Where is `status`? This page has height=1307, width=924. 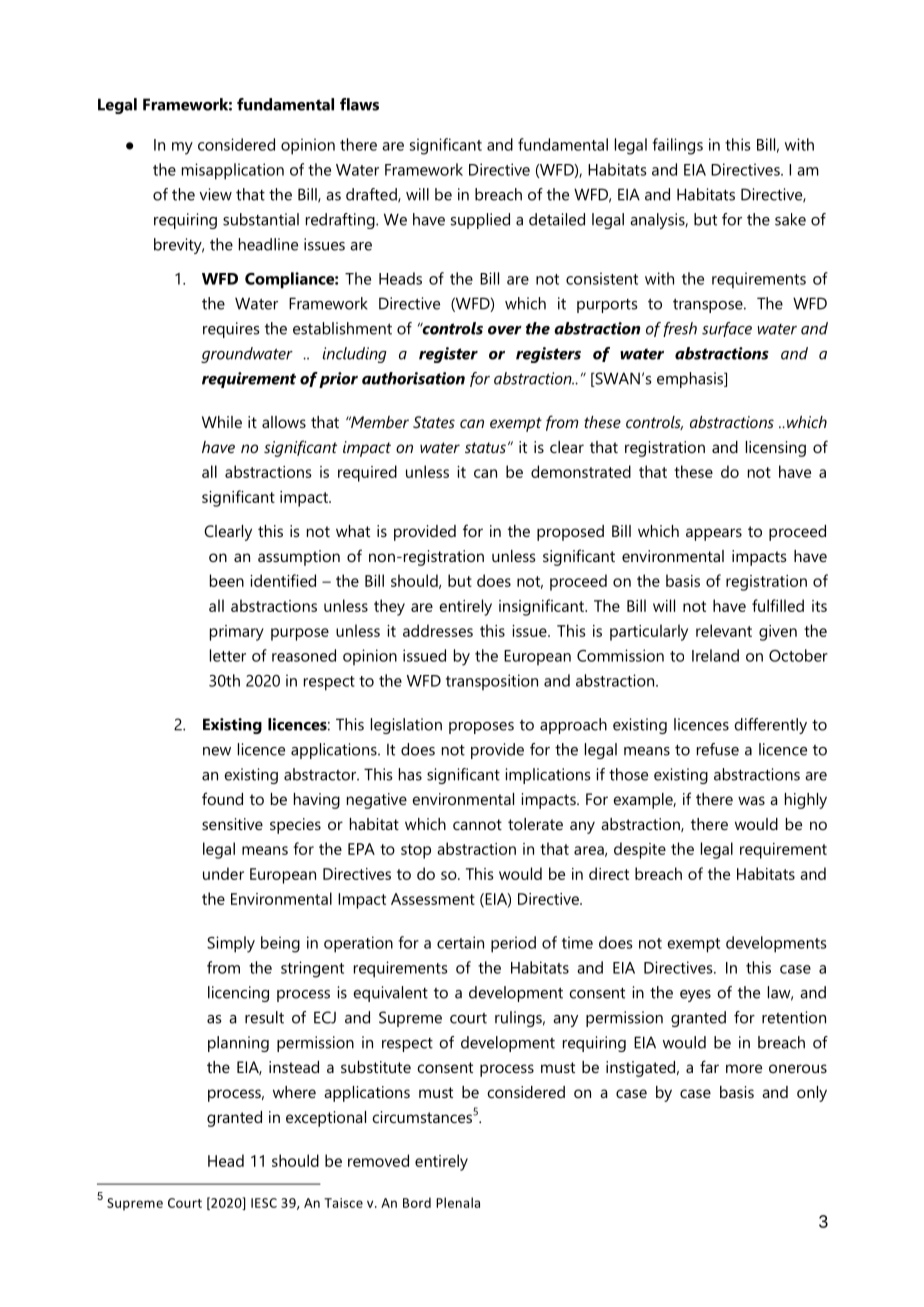 status is located at coordinates (485, 447).
